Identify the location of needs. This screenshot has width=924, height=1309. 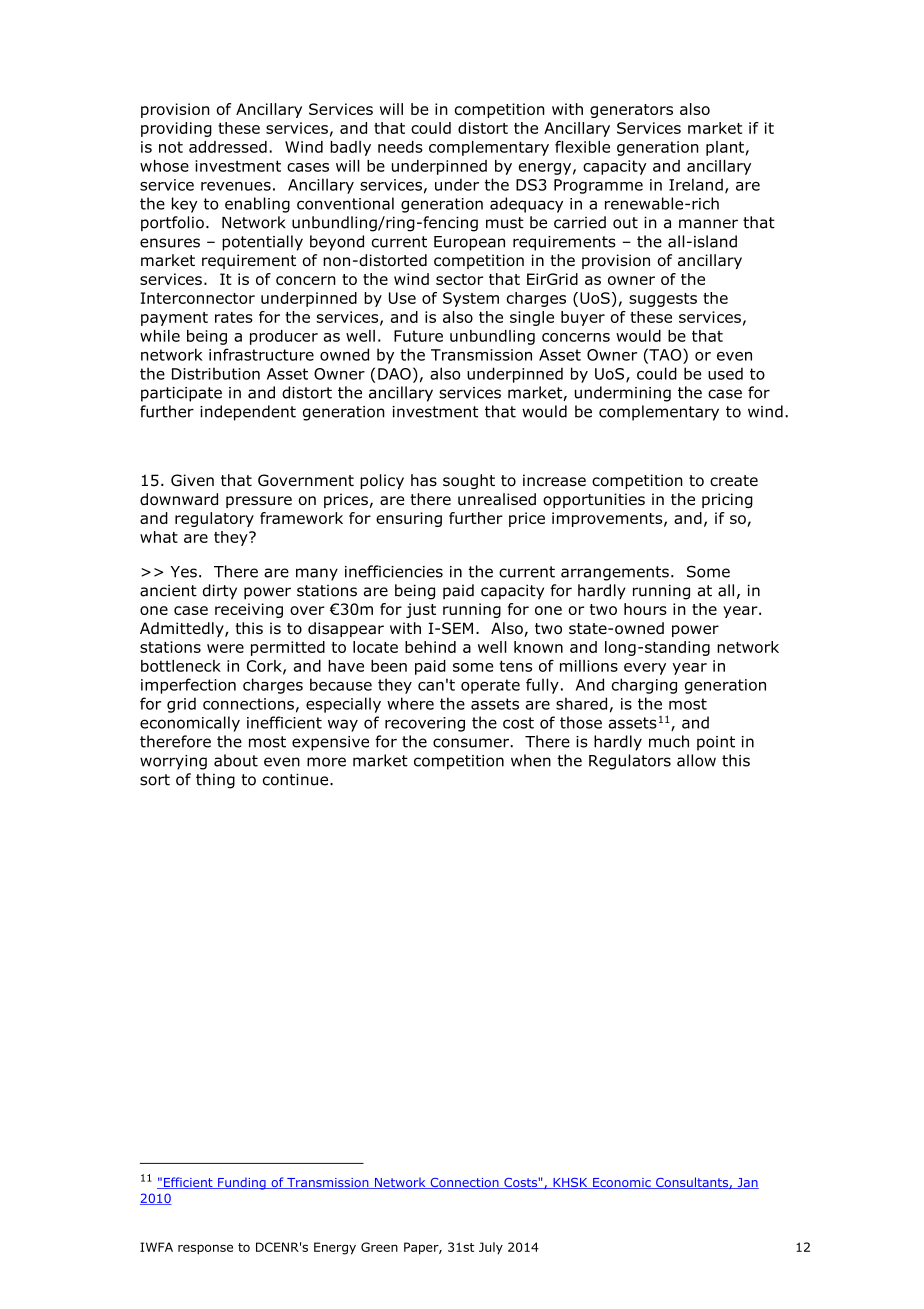
(400, 147).
